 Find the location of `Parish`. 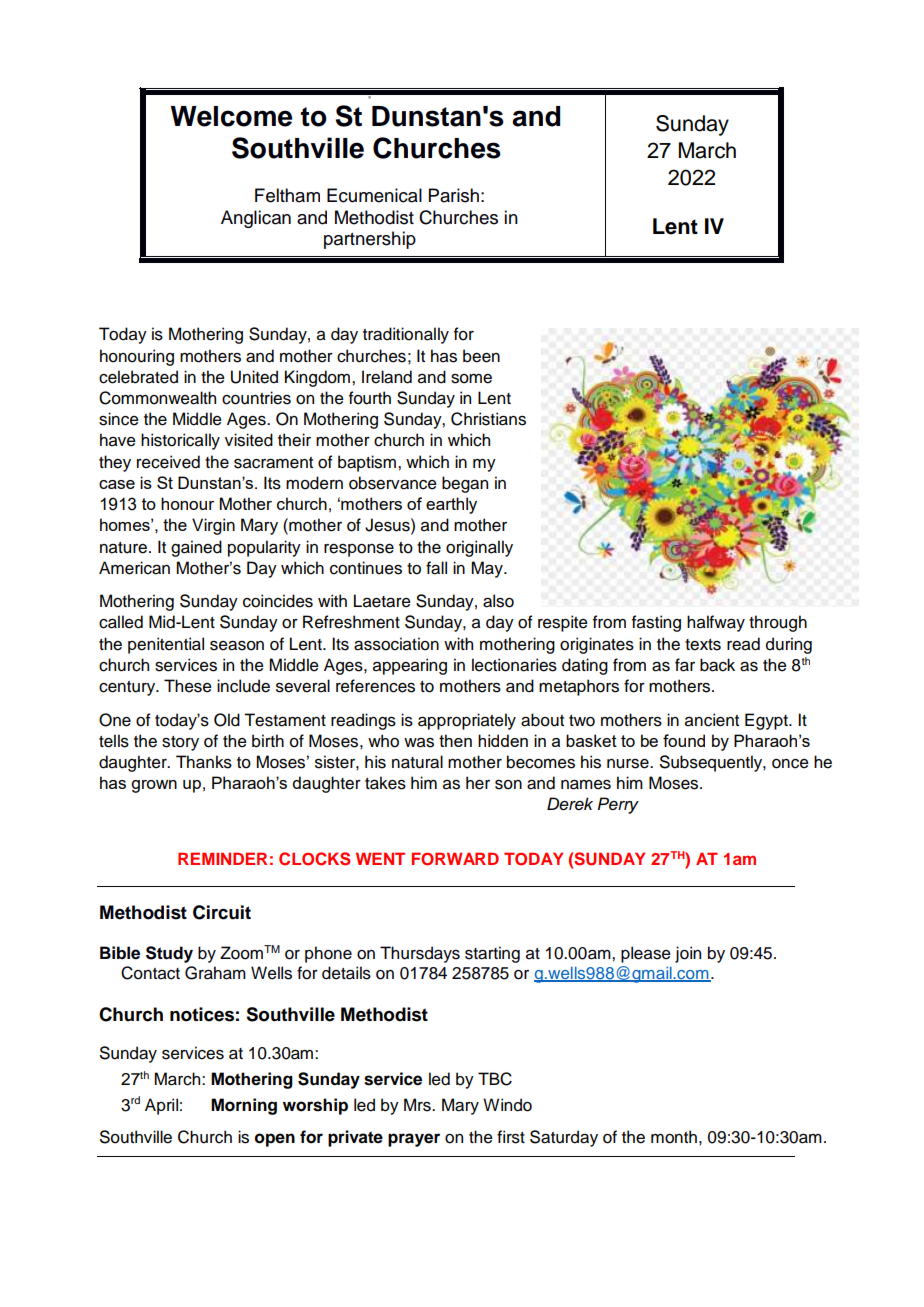

Parish is located at coordinates (454, 195).
